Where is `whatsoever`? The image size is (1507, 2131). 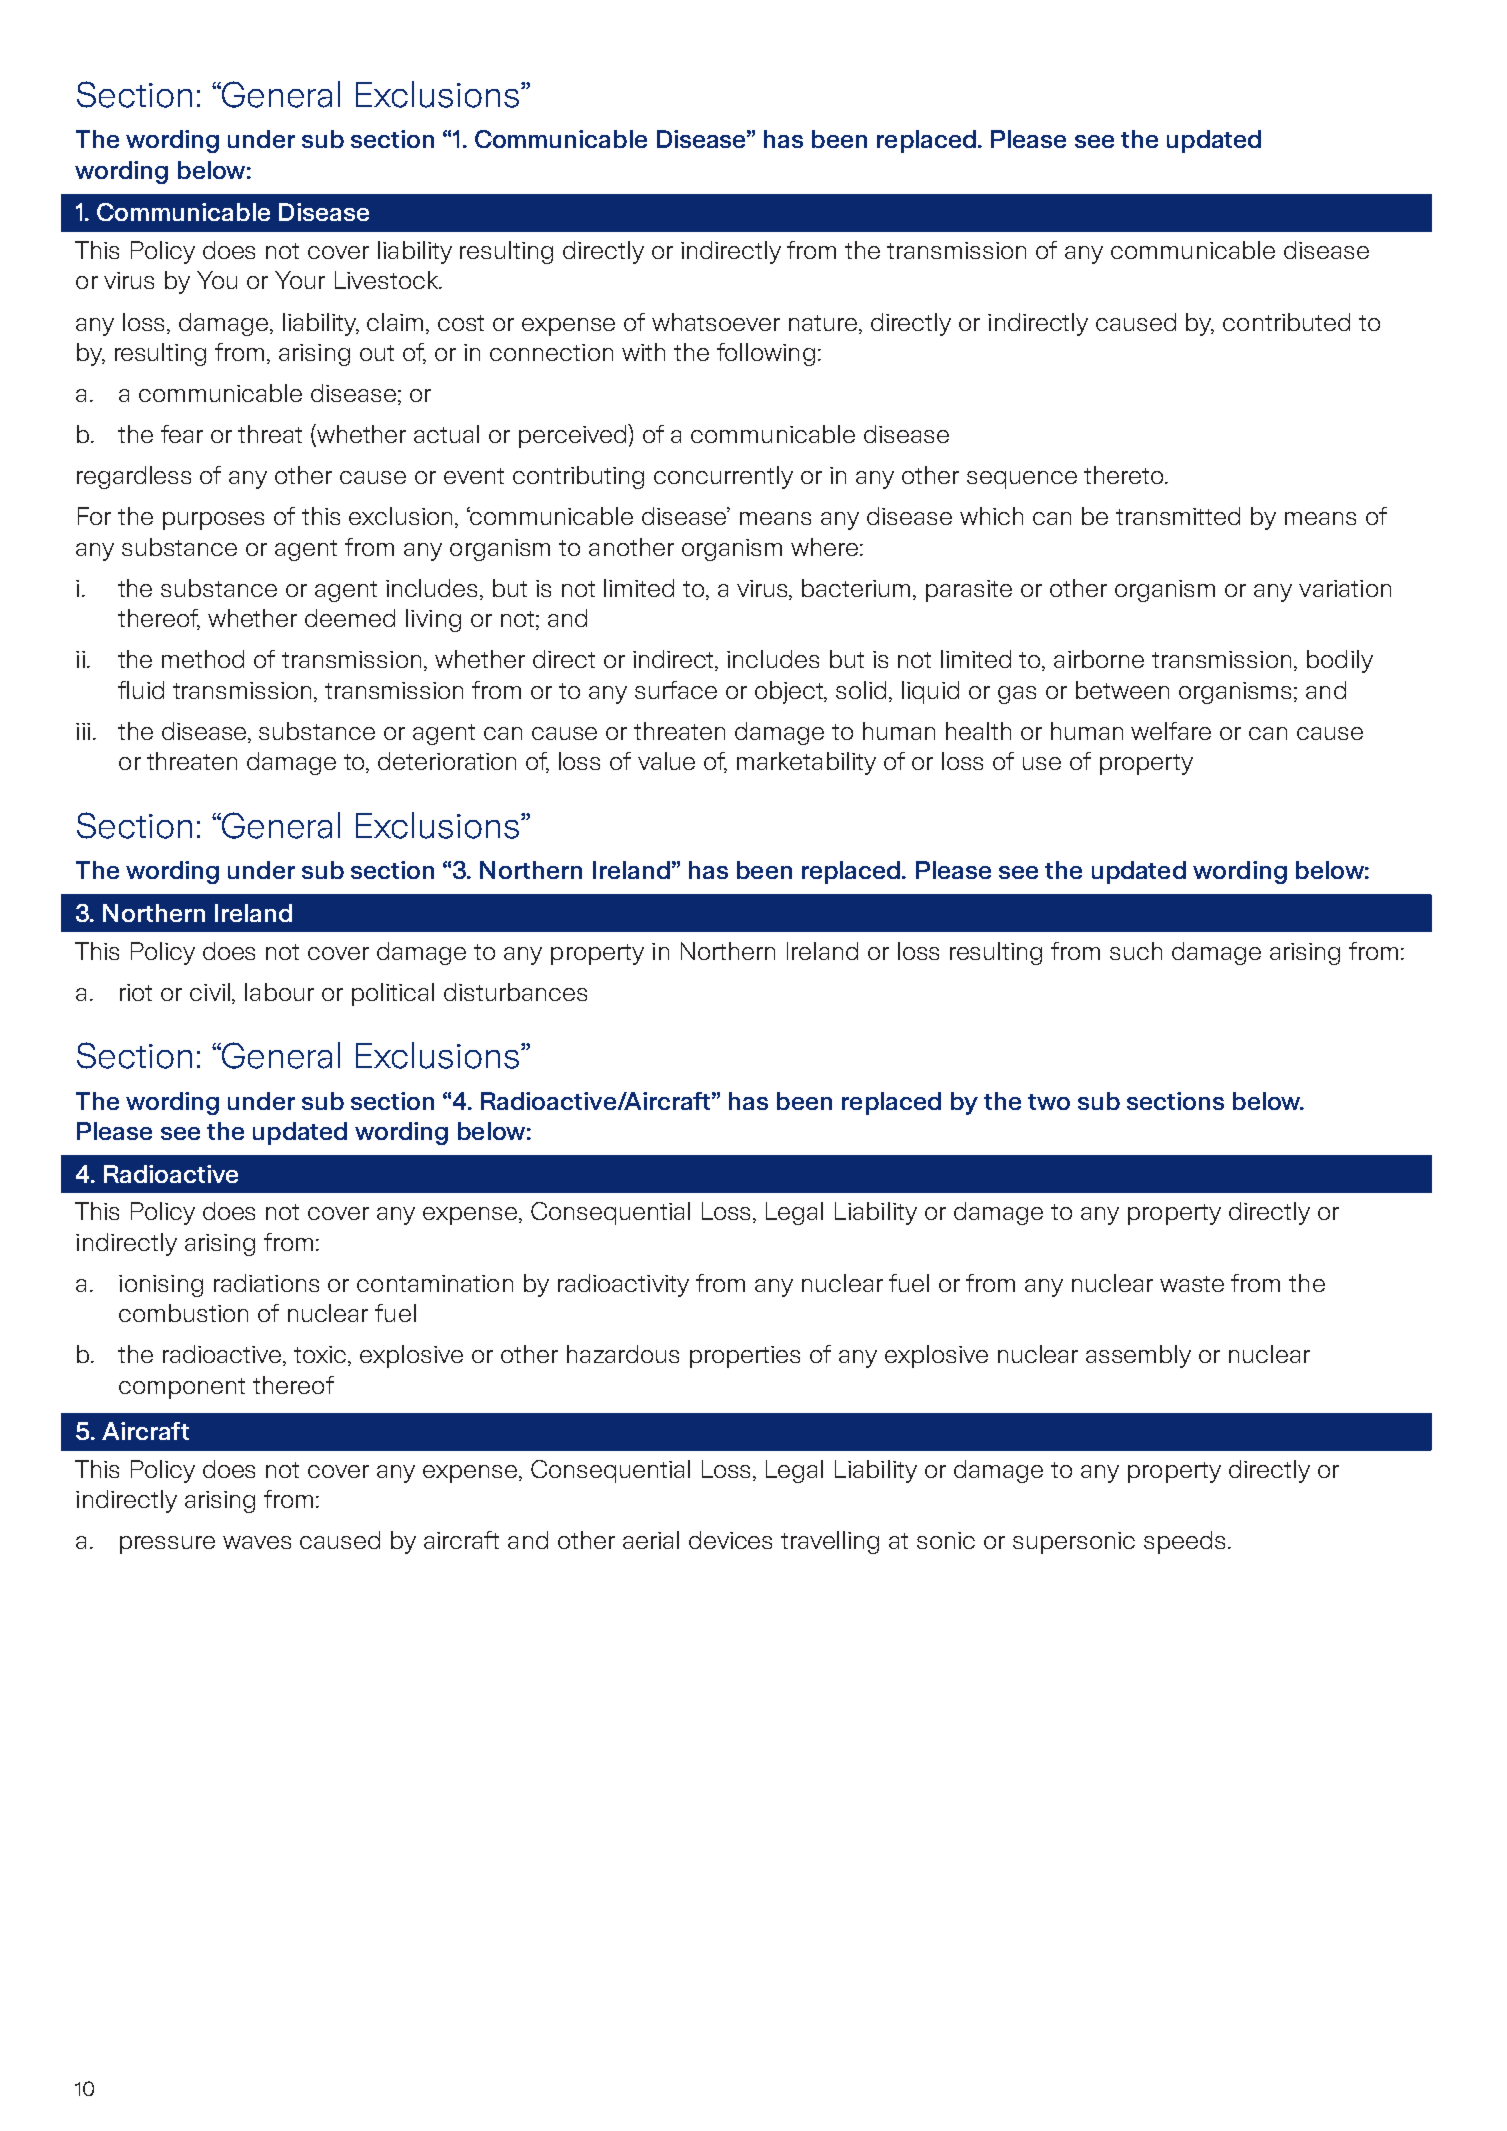
whatsoever is located at coordinates (716, 322).
